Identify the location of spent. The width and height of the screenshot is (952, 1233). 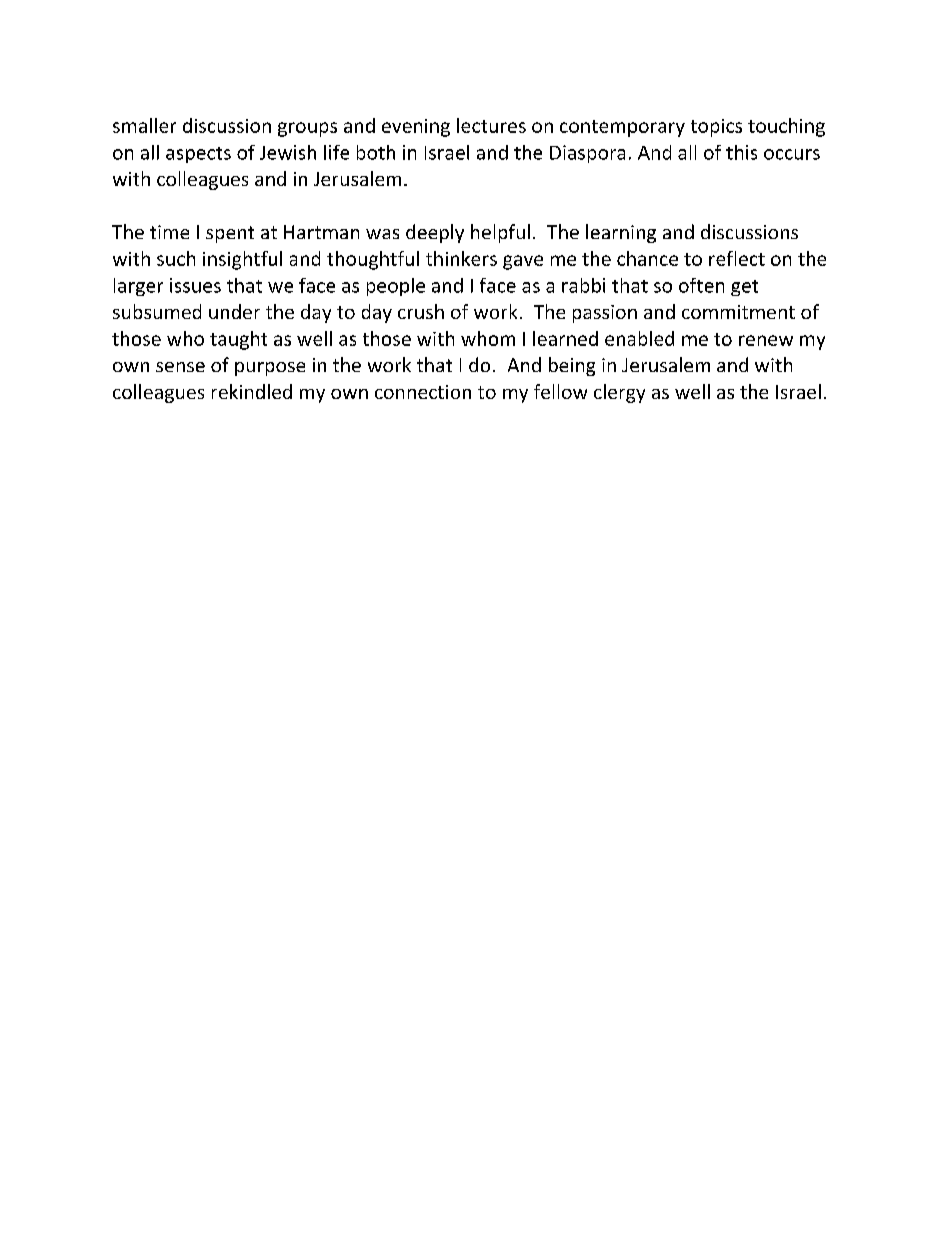
(230, 234).
